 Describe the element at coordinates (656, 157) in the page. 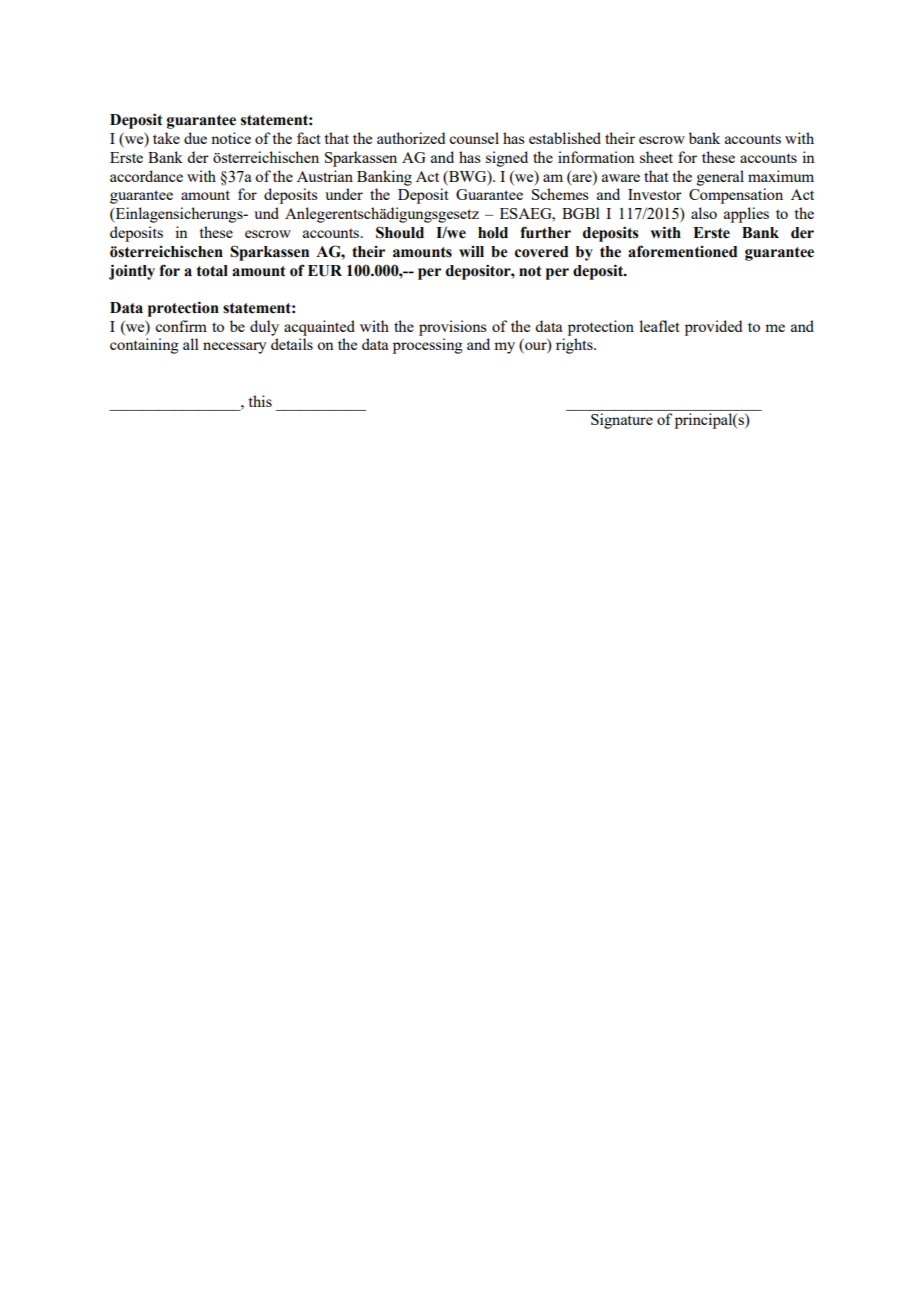

I see `sheet` at that location.
